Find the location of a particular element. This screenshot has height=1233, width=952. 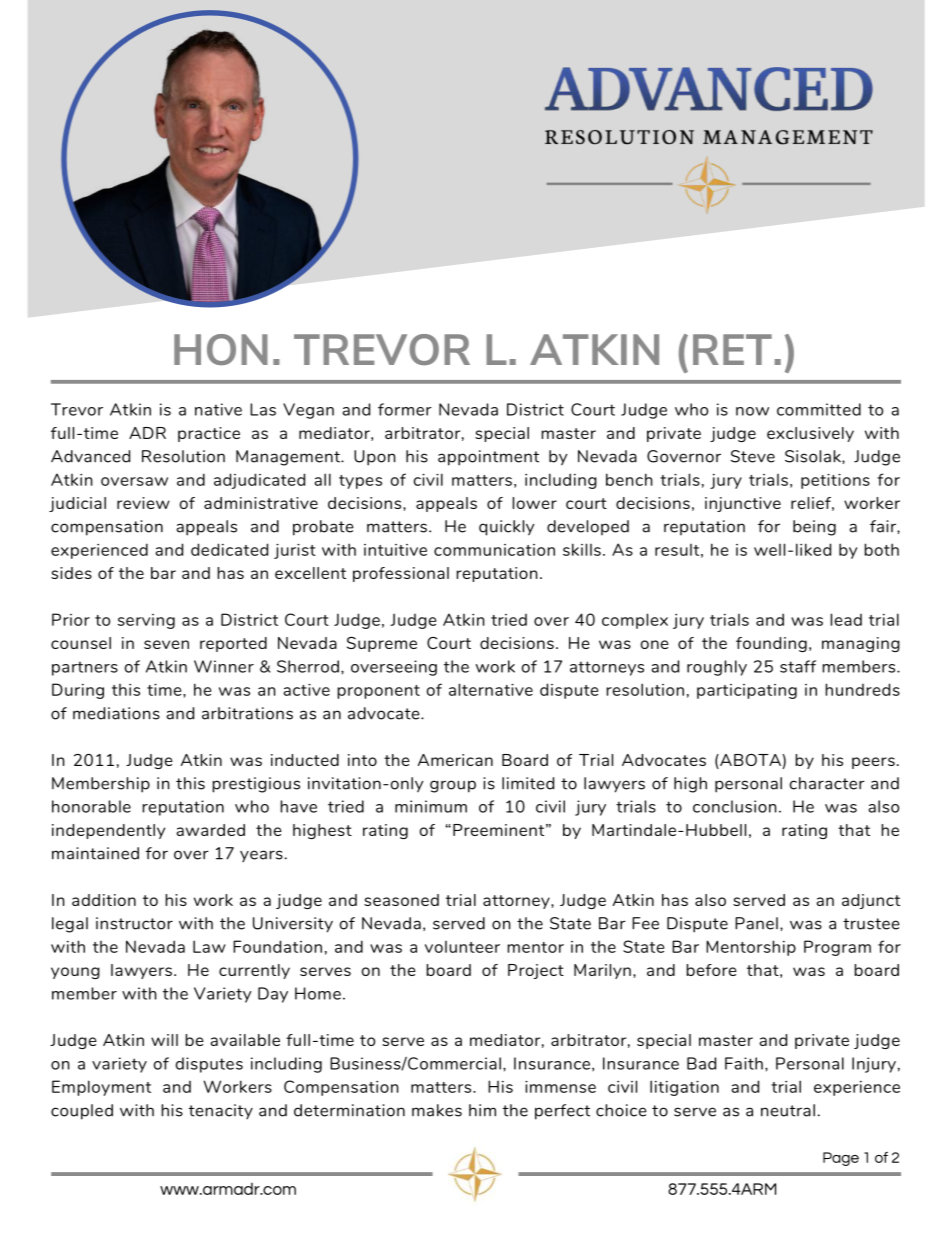

tenacity is located at coordinates (221, 1111).
